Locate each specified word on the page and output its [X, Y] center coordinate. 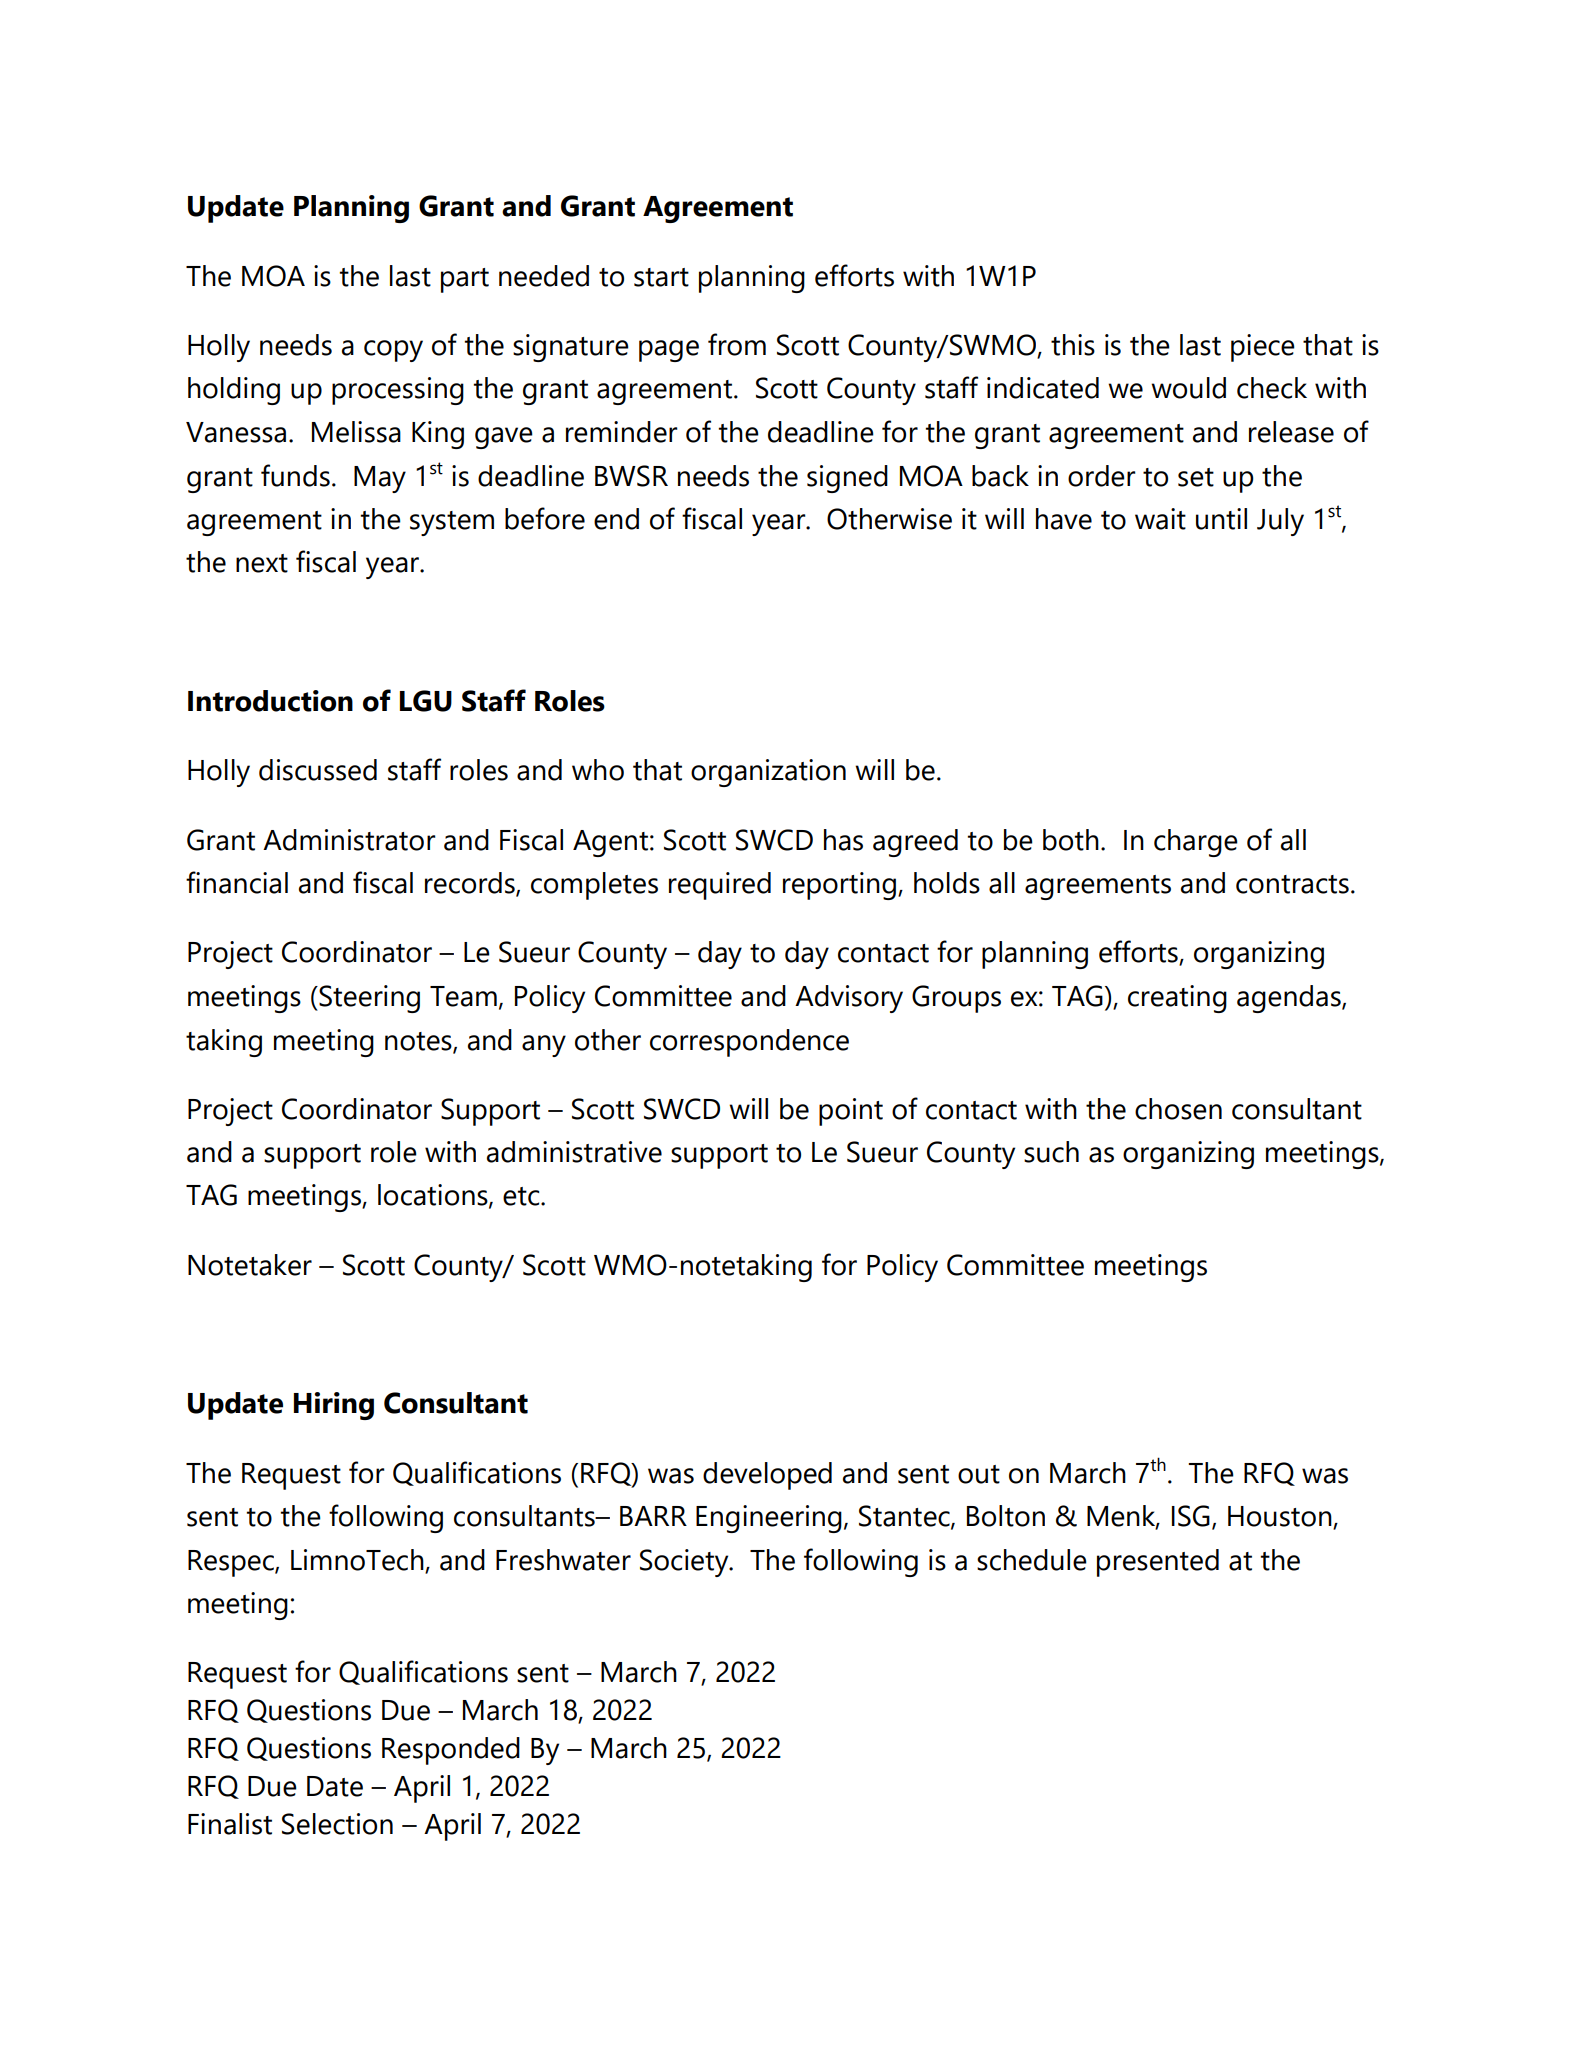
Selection [337, 1824]
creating [1177, 999]
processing [398, 391]
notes [419, 1042]
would [1188, 388]
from [737, 344]
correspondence [749, 1043]
